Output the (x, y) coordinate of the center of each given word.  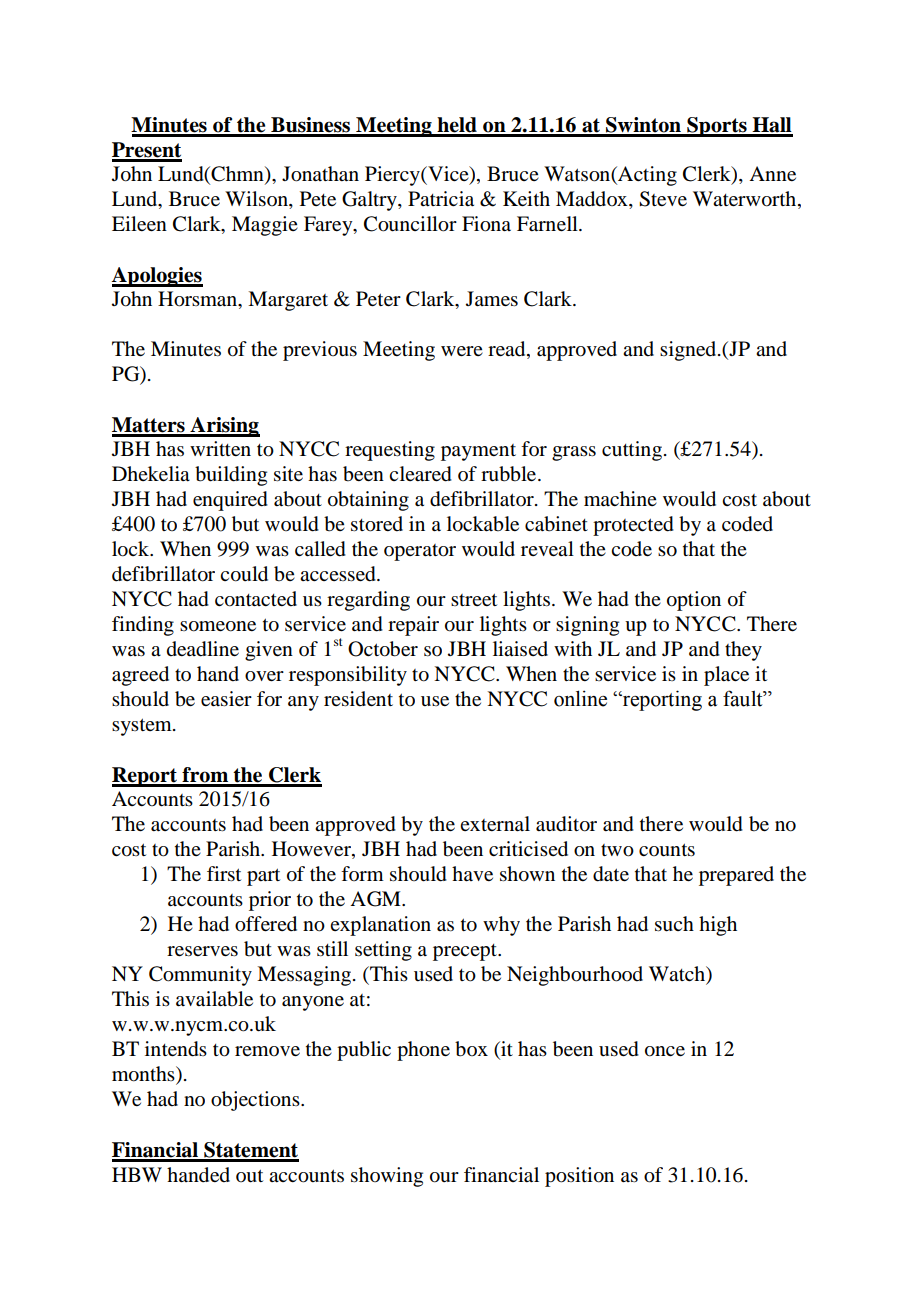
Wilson (257, 200)
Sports (717, 127)
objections (256, 1101)
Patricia (441, 199)
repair (413, 626)
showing (387, 1177)
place (726, 676)
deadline (203, 649)
